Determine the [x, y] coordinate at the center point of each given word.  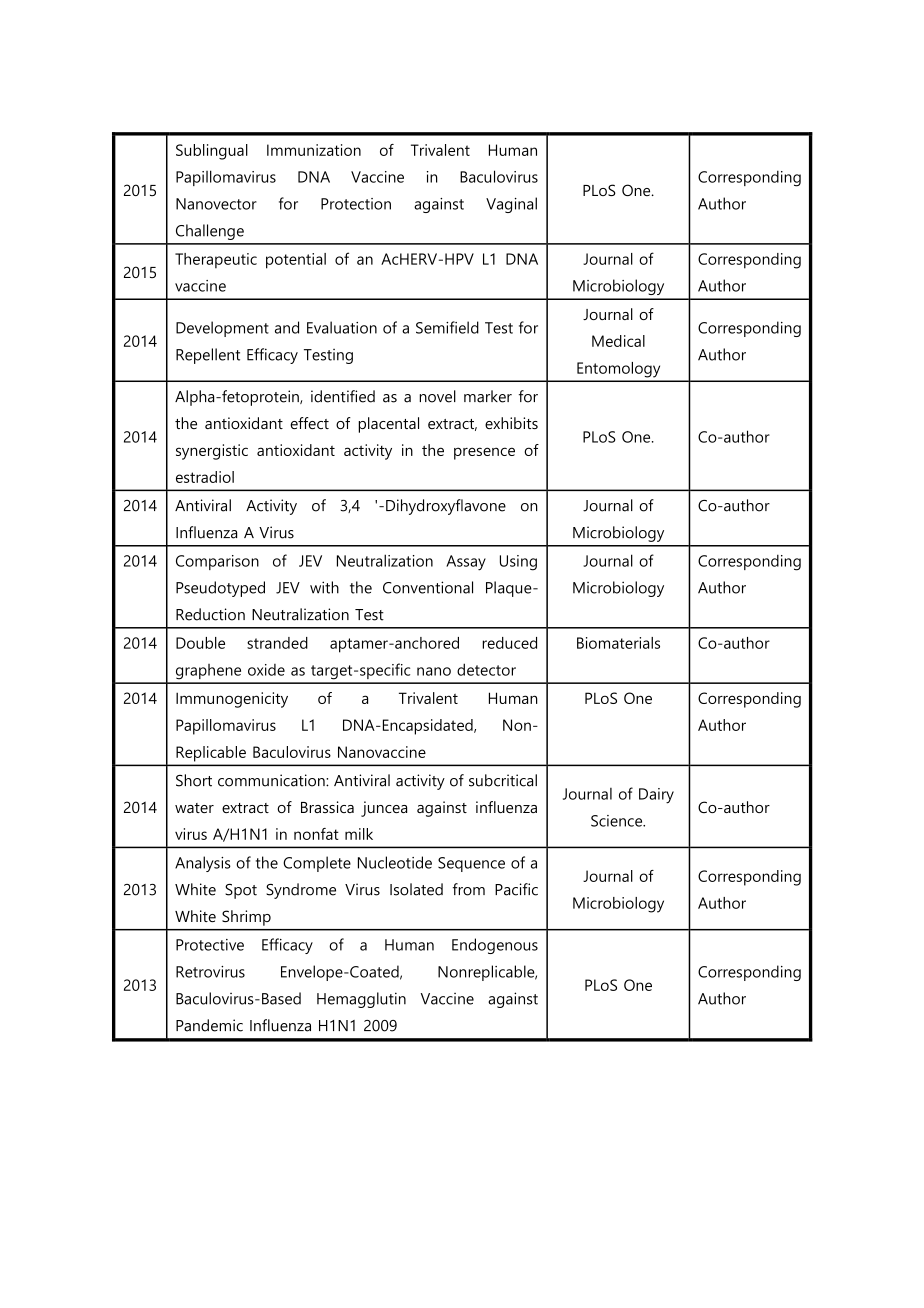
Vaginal [511, 205]
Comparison [217, 562]
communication [272, 780]
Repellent [208, 356]
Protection [356, 204]
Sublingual [212, 152]
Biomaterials [618, 643]
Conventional [428, 587]
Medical [618, 341]
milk [359, 834]
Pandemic [209, 1025]
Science [618, 821]
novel [437, 396]
